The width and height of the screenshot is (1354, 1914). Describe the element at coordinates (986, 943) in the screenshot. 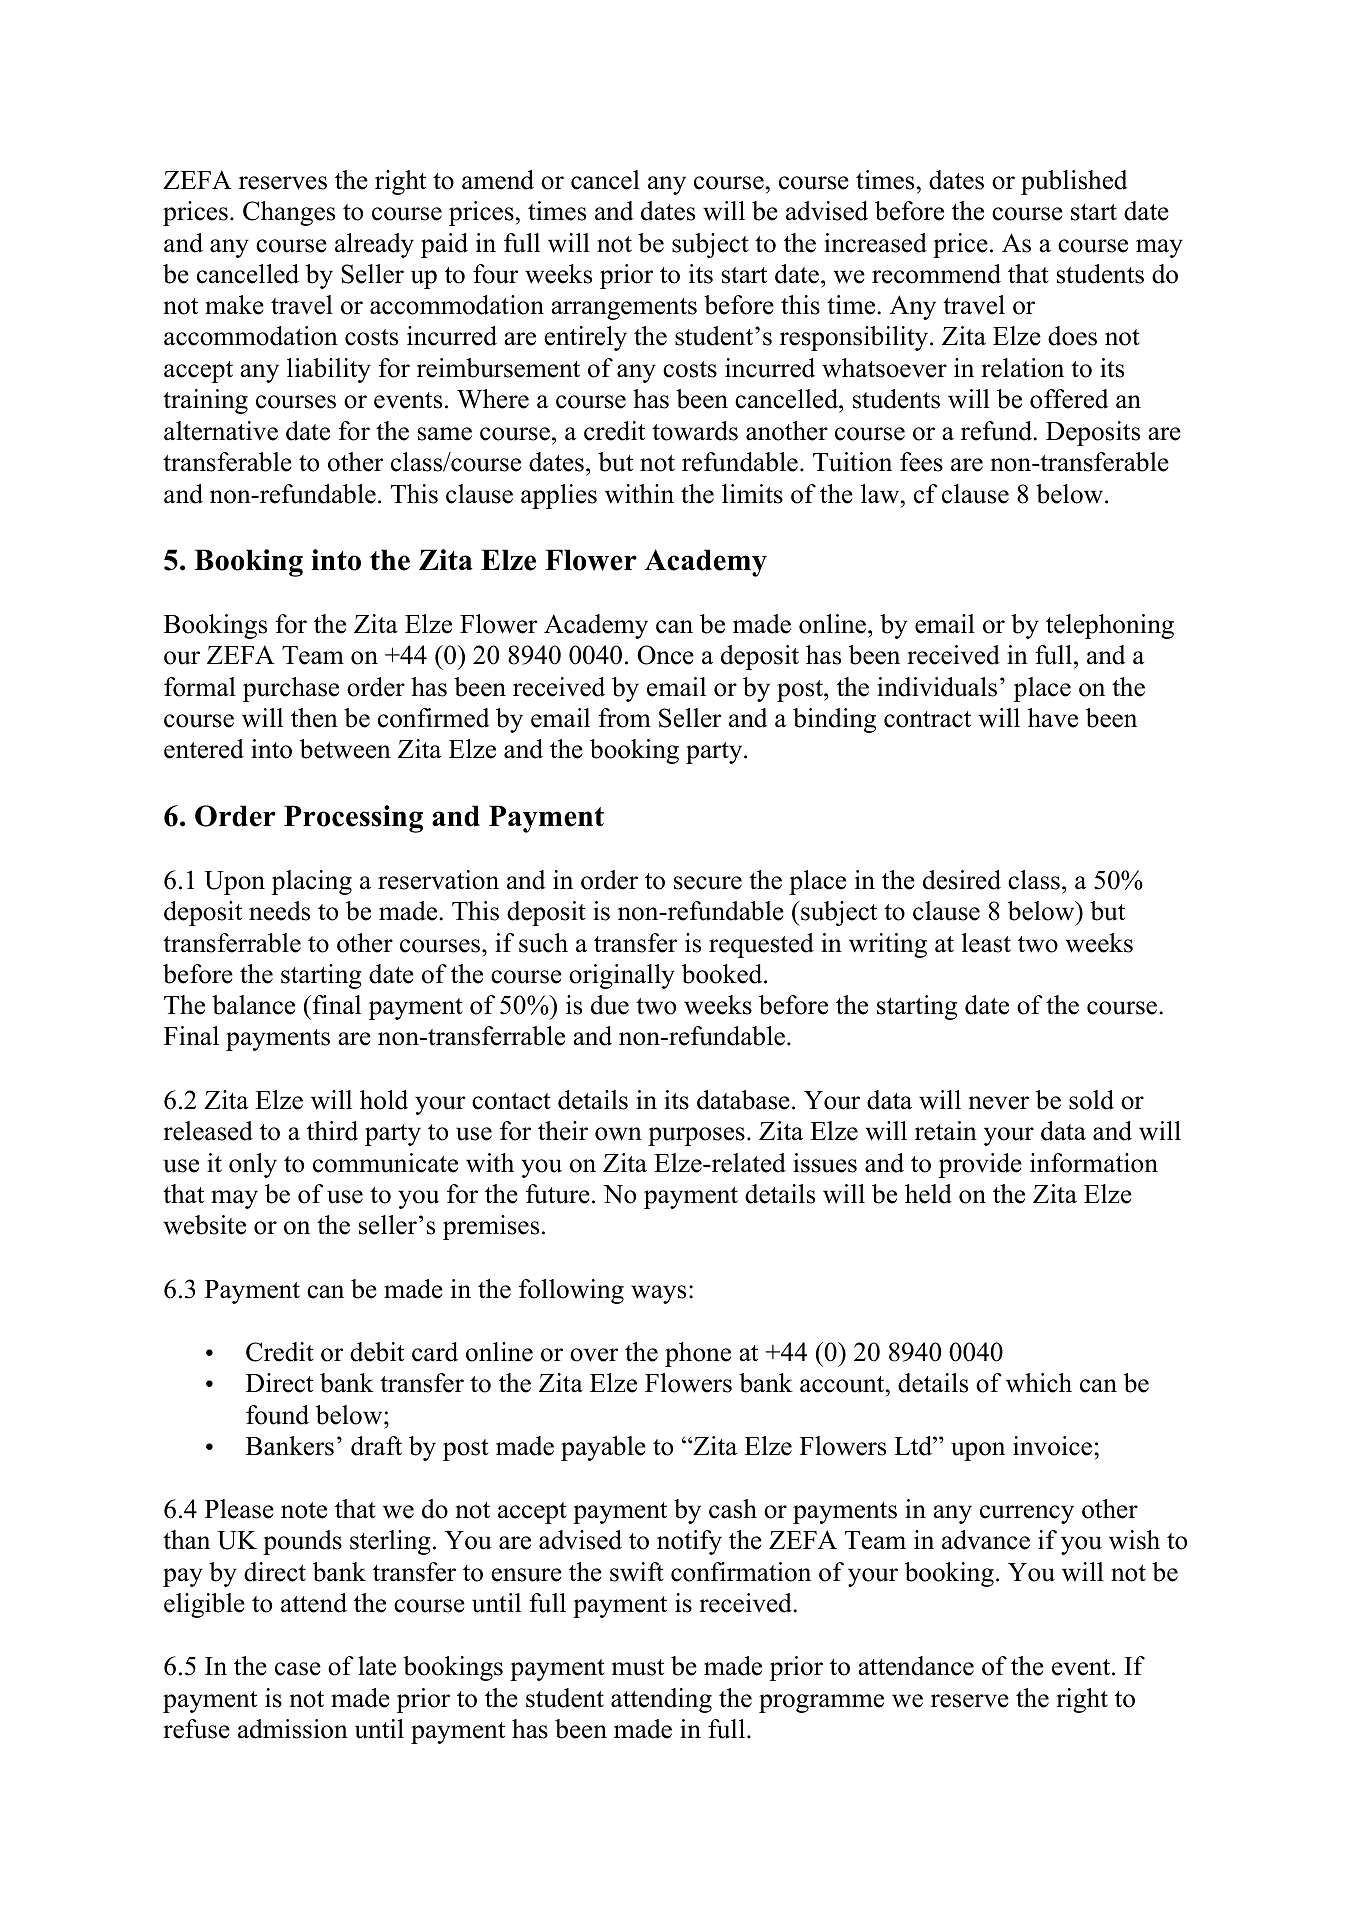

I see `least` at that location.
